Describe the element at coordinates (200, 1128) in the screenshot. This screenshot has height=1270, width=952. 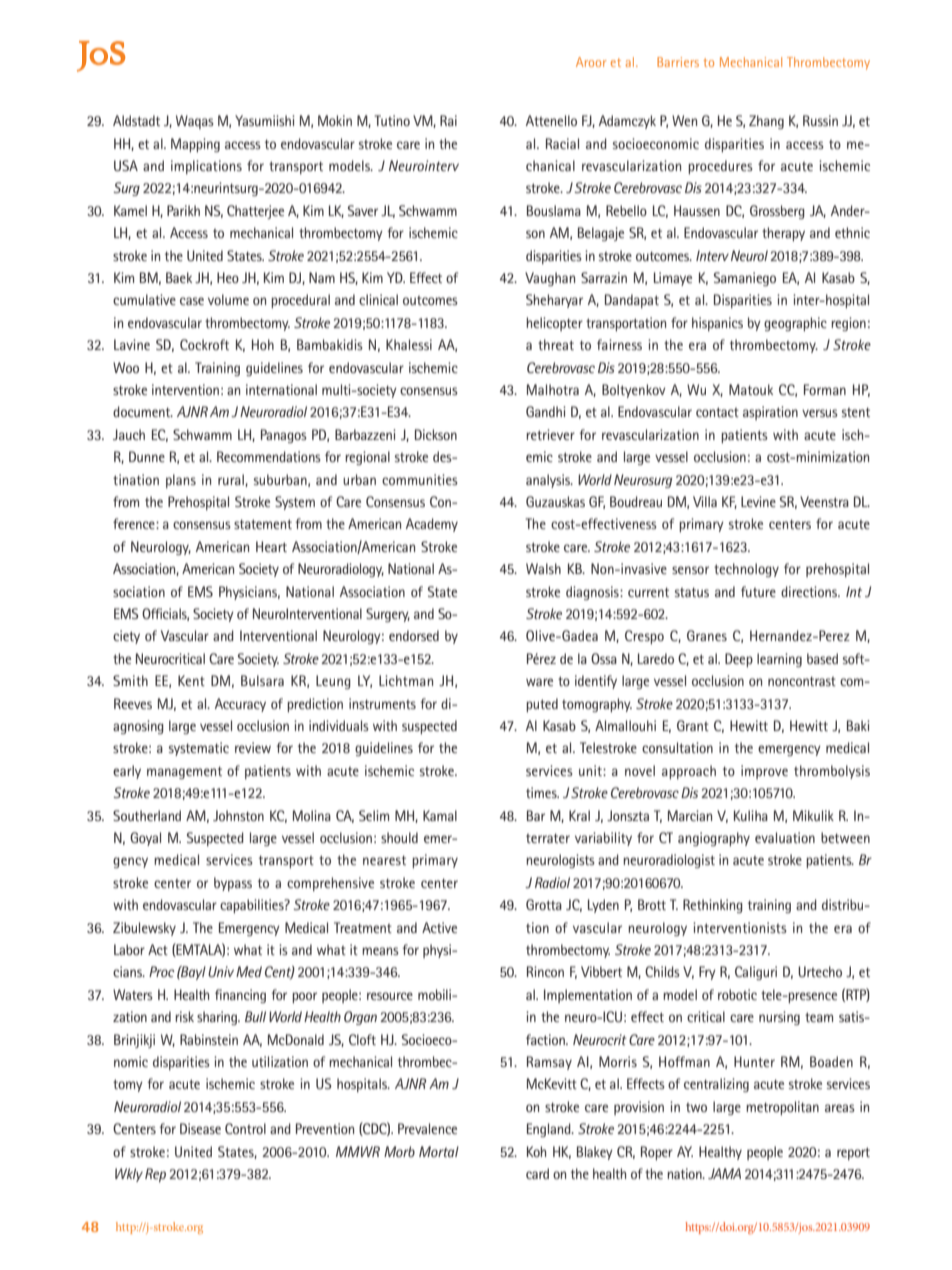
I see `Disease` at that location.
